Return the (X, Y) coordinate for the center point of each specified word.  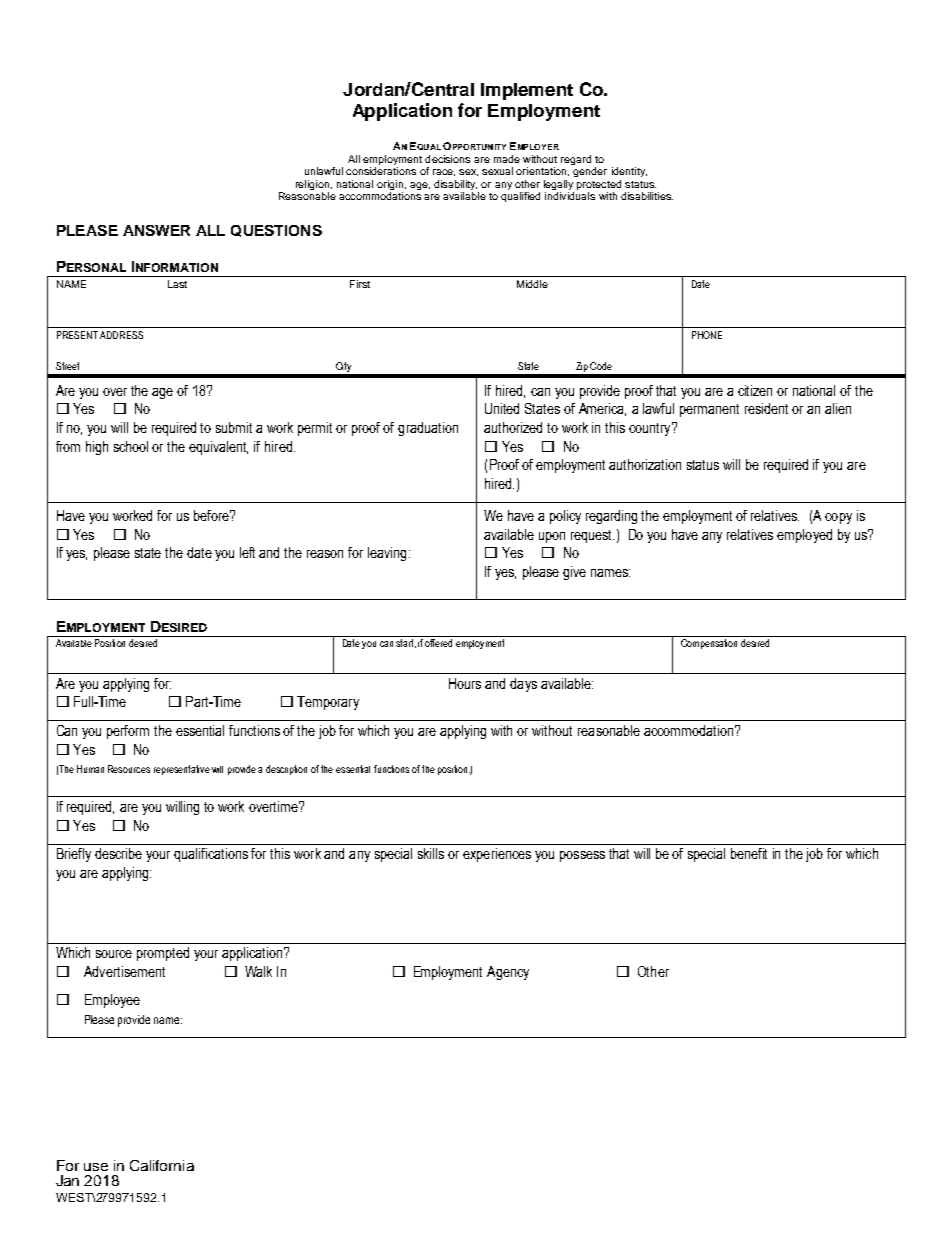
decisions (447, 159)
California (162, 1165)
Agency (508, 973)
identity (629, 172)
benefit (749, 853)
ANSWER (156, 230)
